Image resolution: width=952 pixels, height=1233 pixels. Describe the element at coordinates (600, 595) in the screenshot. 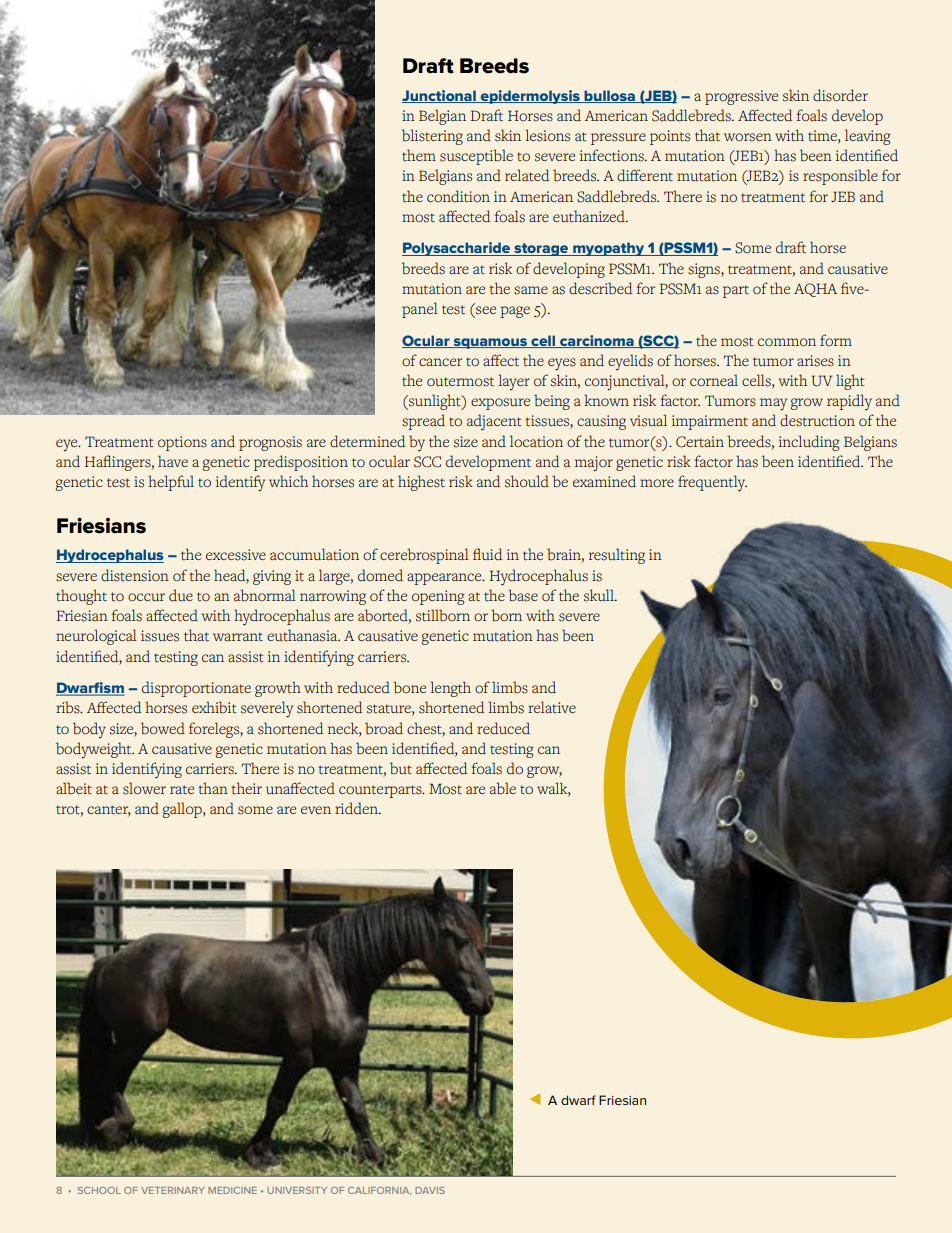

I see `skull` at that location.
